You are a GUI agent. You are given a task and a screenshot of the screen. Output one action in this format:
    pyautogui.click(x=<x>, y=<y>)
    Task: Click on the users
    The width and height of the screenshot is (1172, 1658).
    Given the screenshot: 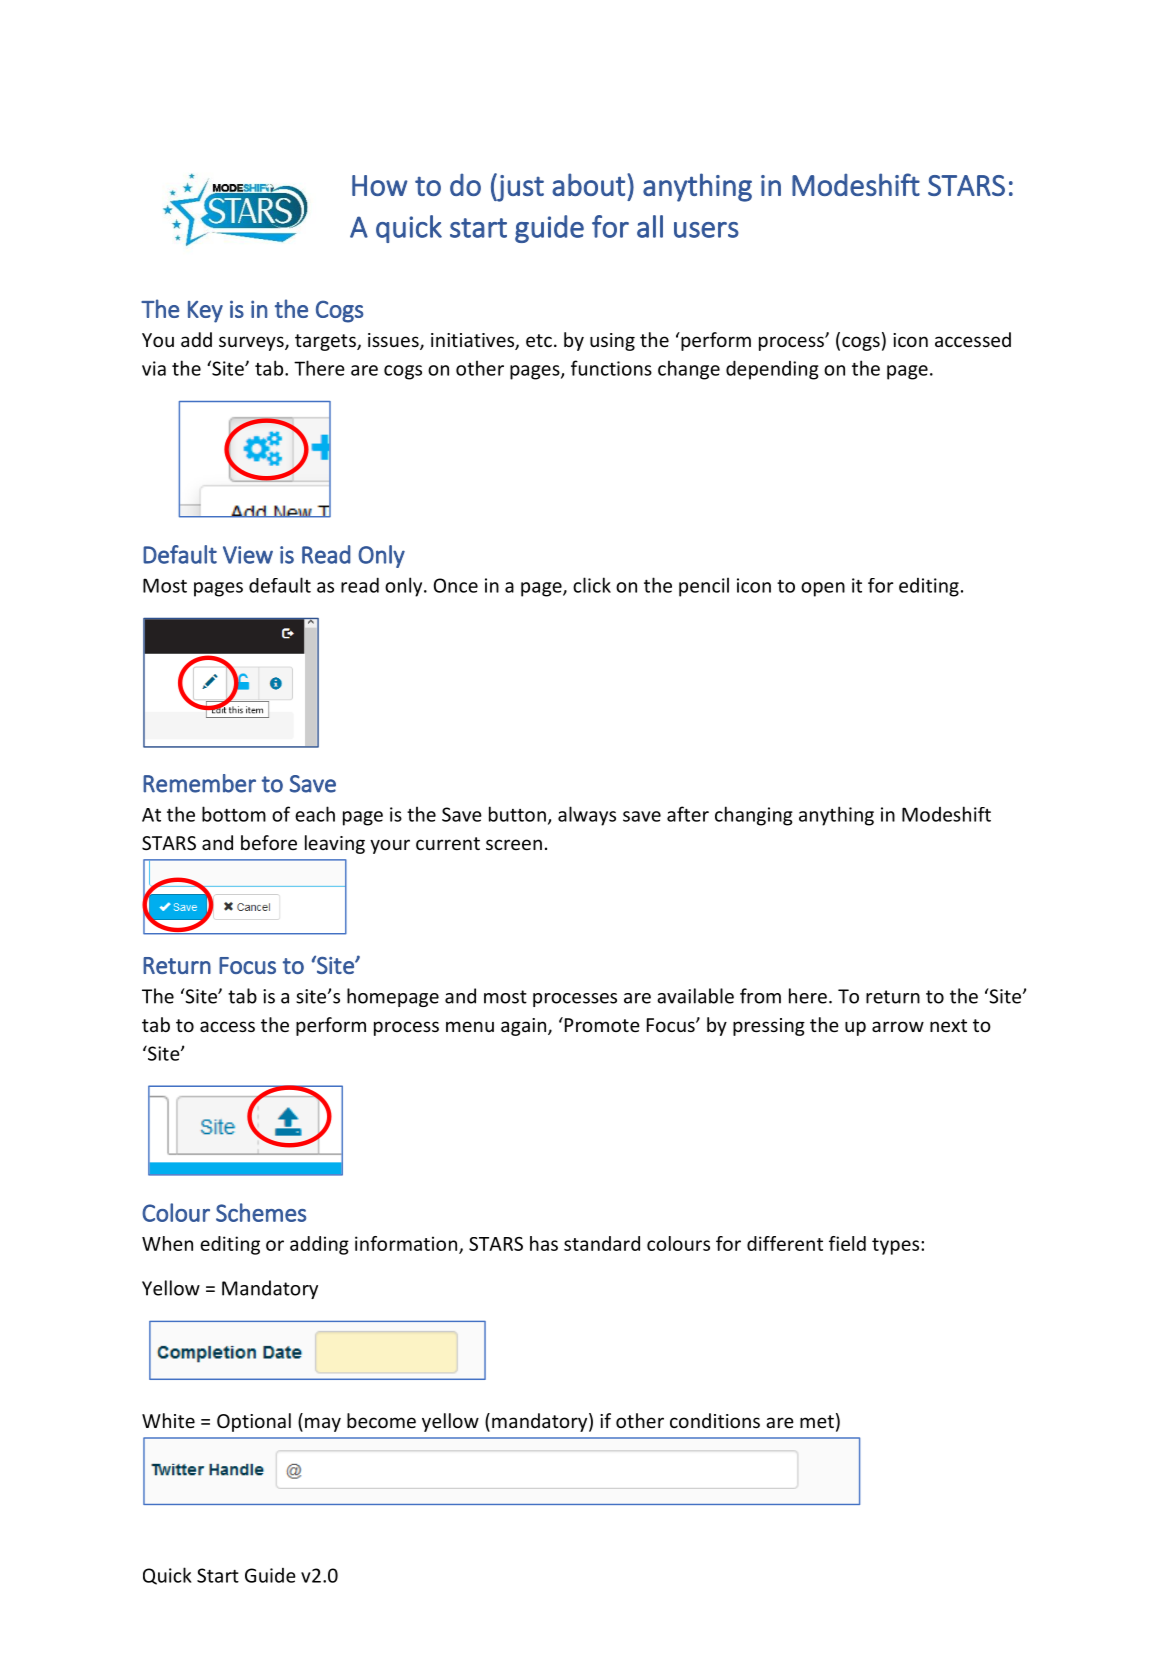 What is the action you would take?
    pyautogui.click(x=706, y=230)
